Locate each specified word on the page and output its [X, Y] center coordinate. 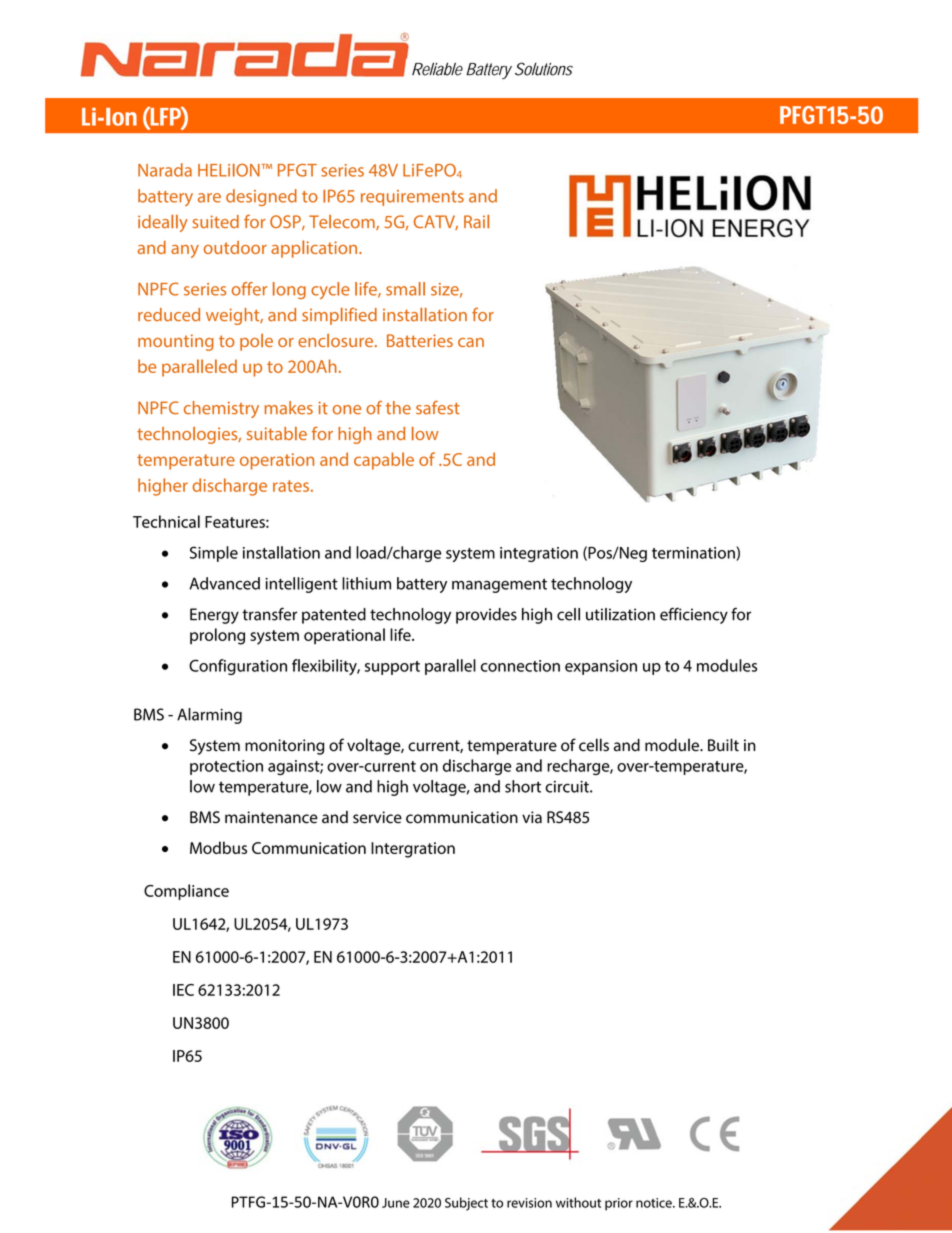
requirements [412, 198]
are [209, 198]
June [396, 1203]
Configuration [238, 667]
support [392, 668]
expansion [601, 667]
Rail [476, 221]
